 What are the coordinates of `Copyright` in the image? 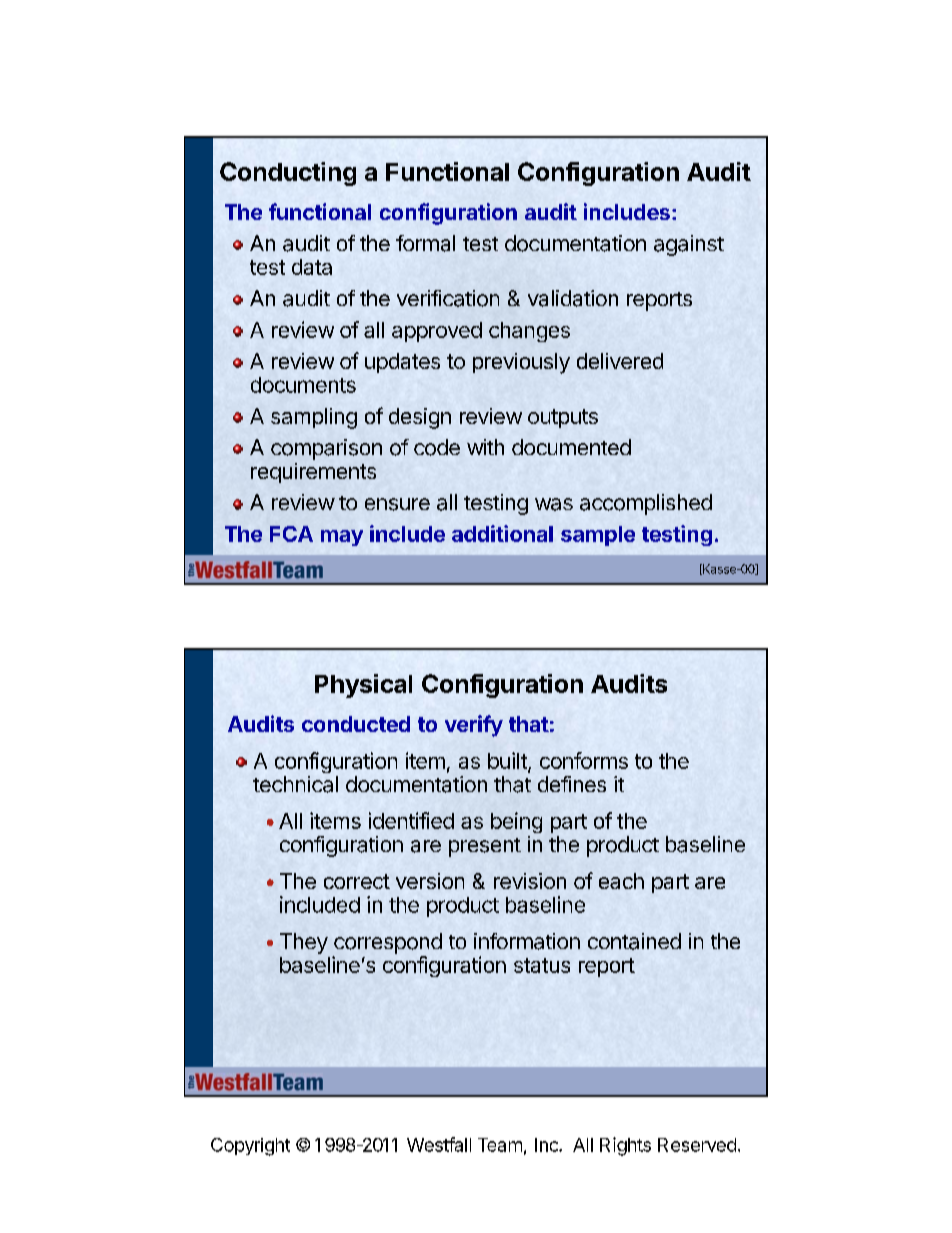 It's located at (250, 1147).
